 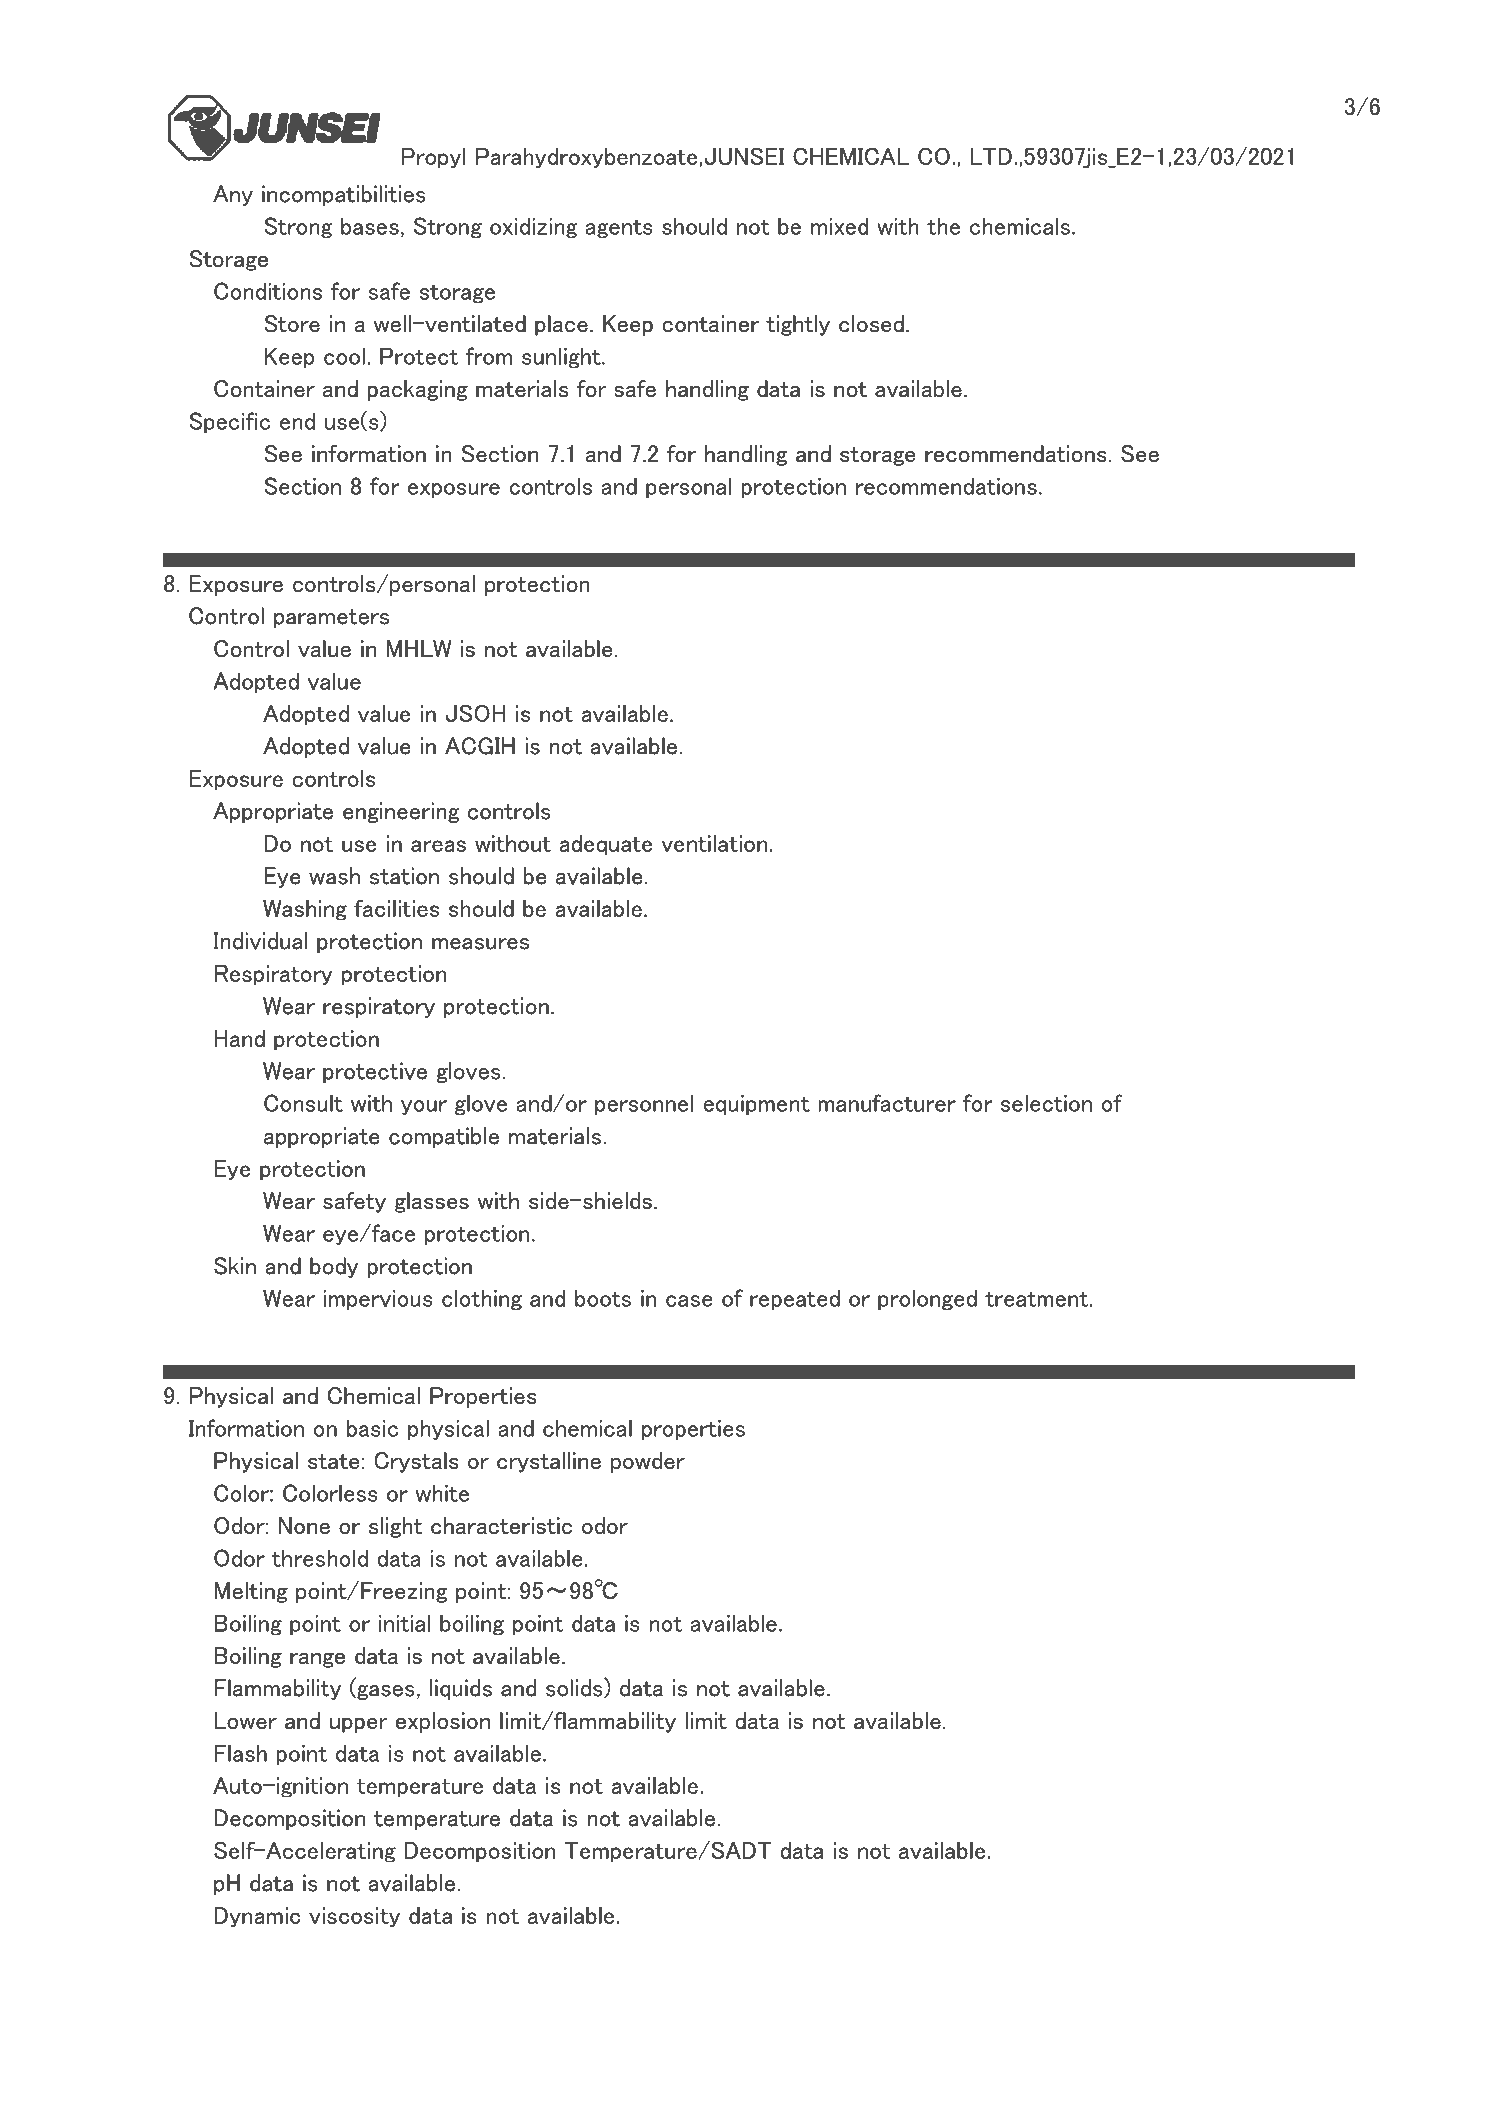 I want to click on powder, so click(x=648, y=1462).
